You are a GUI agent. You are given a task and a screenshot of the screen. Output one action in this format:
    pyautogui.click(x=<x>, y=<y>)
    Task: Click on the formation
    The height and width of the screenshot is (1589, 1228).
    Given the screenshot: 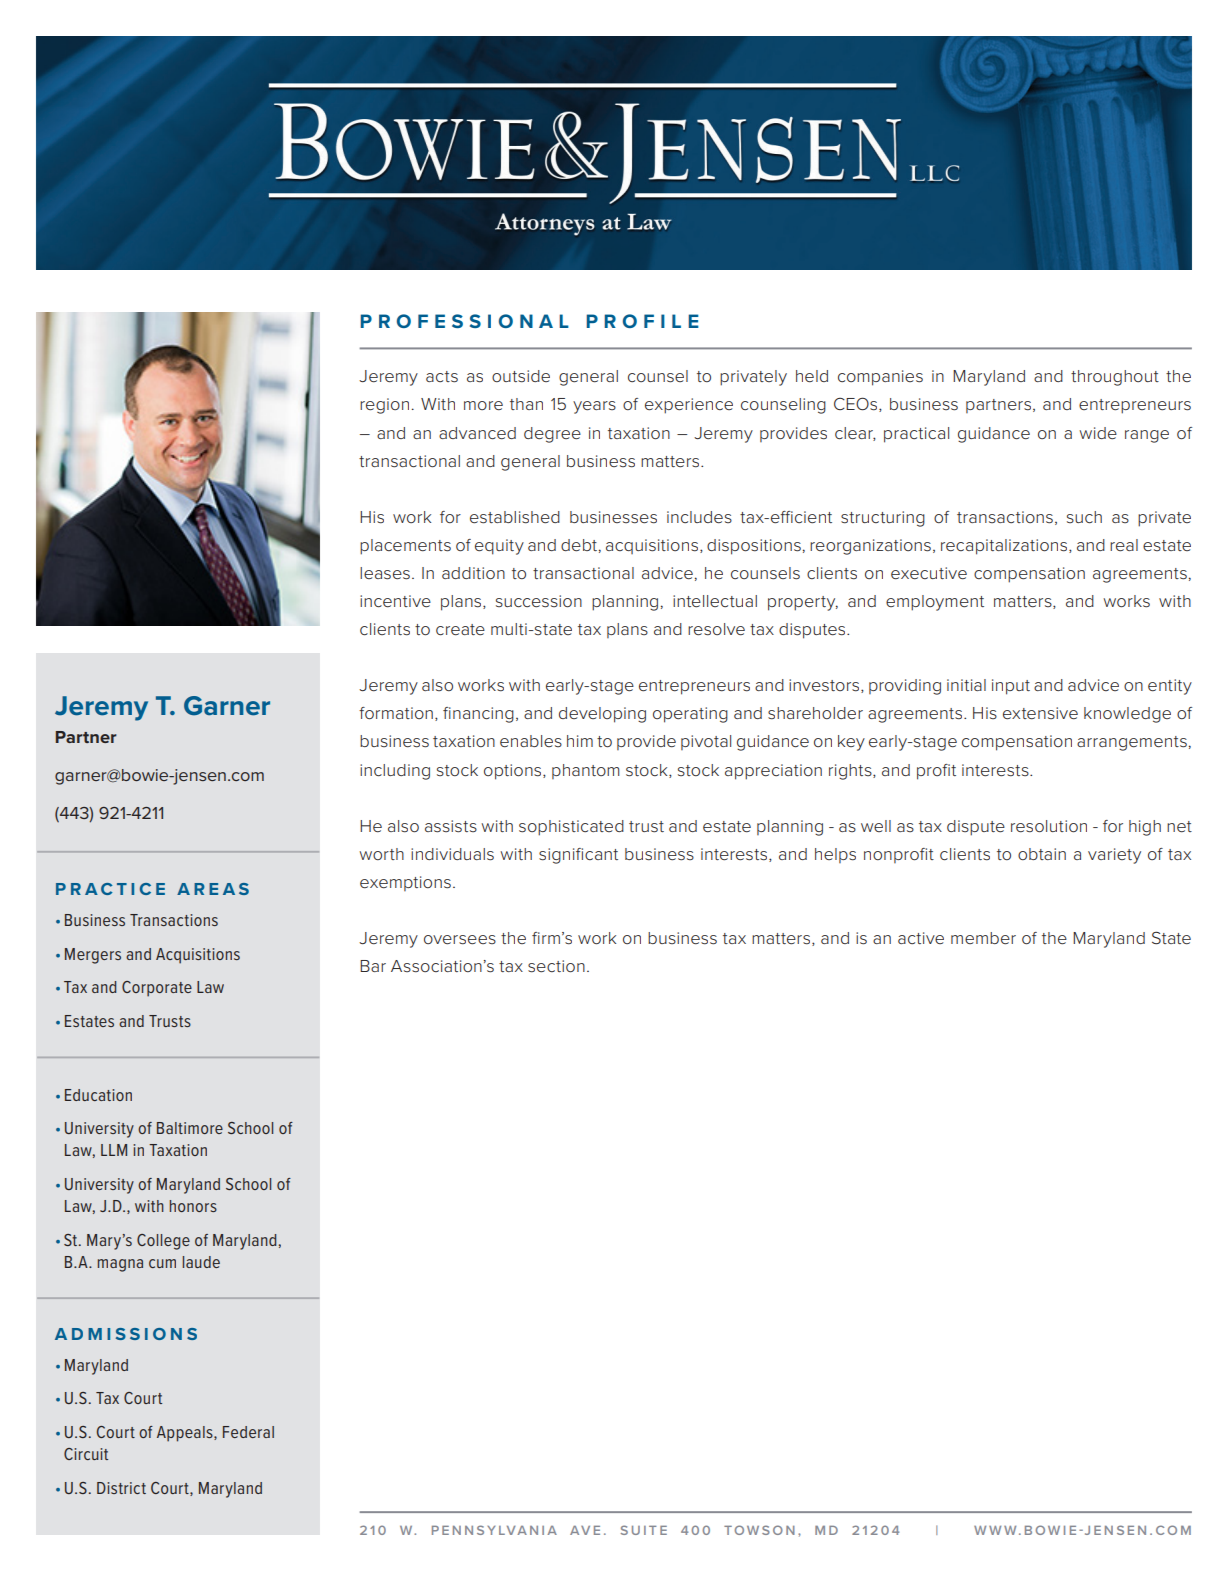 What is the action you would take?
    pyautogui.click(x=396, y=713)
